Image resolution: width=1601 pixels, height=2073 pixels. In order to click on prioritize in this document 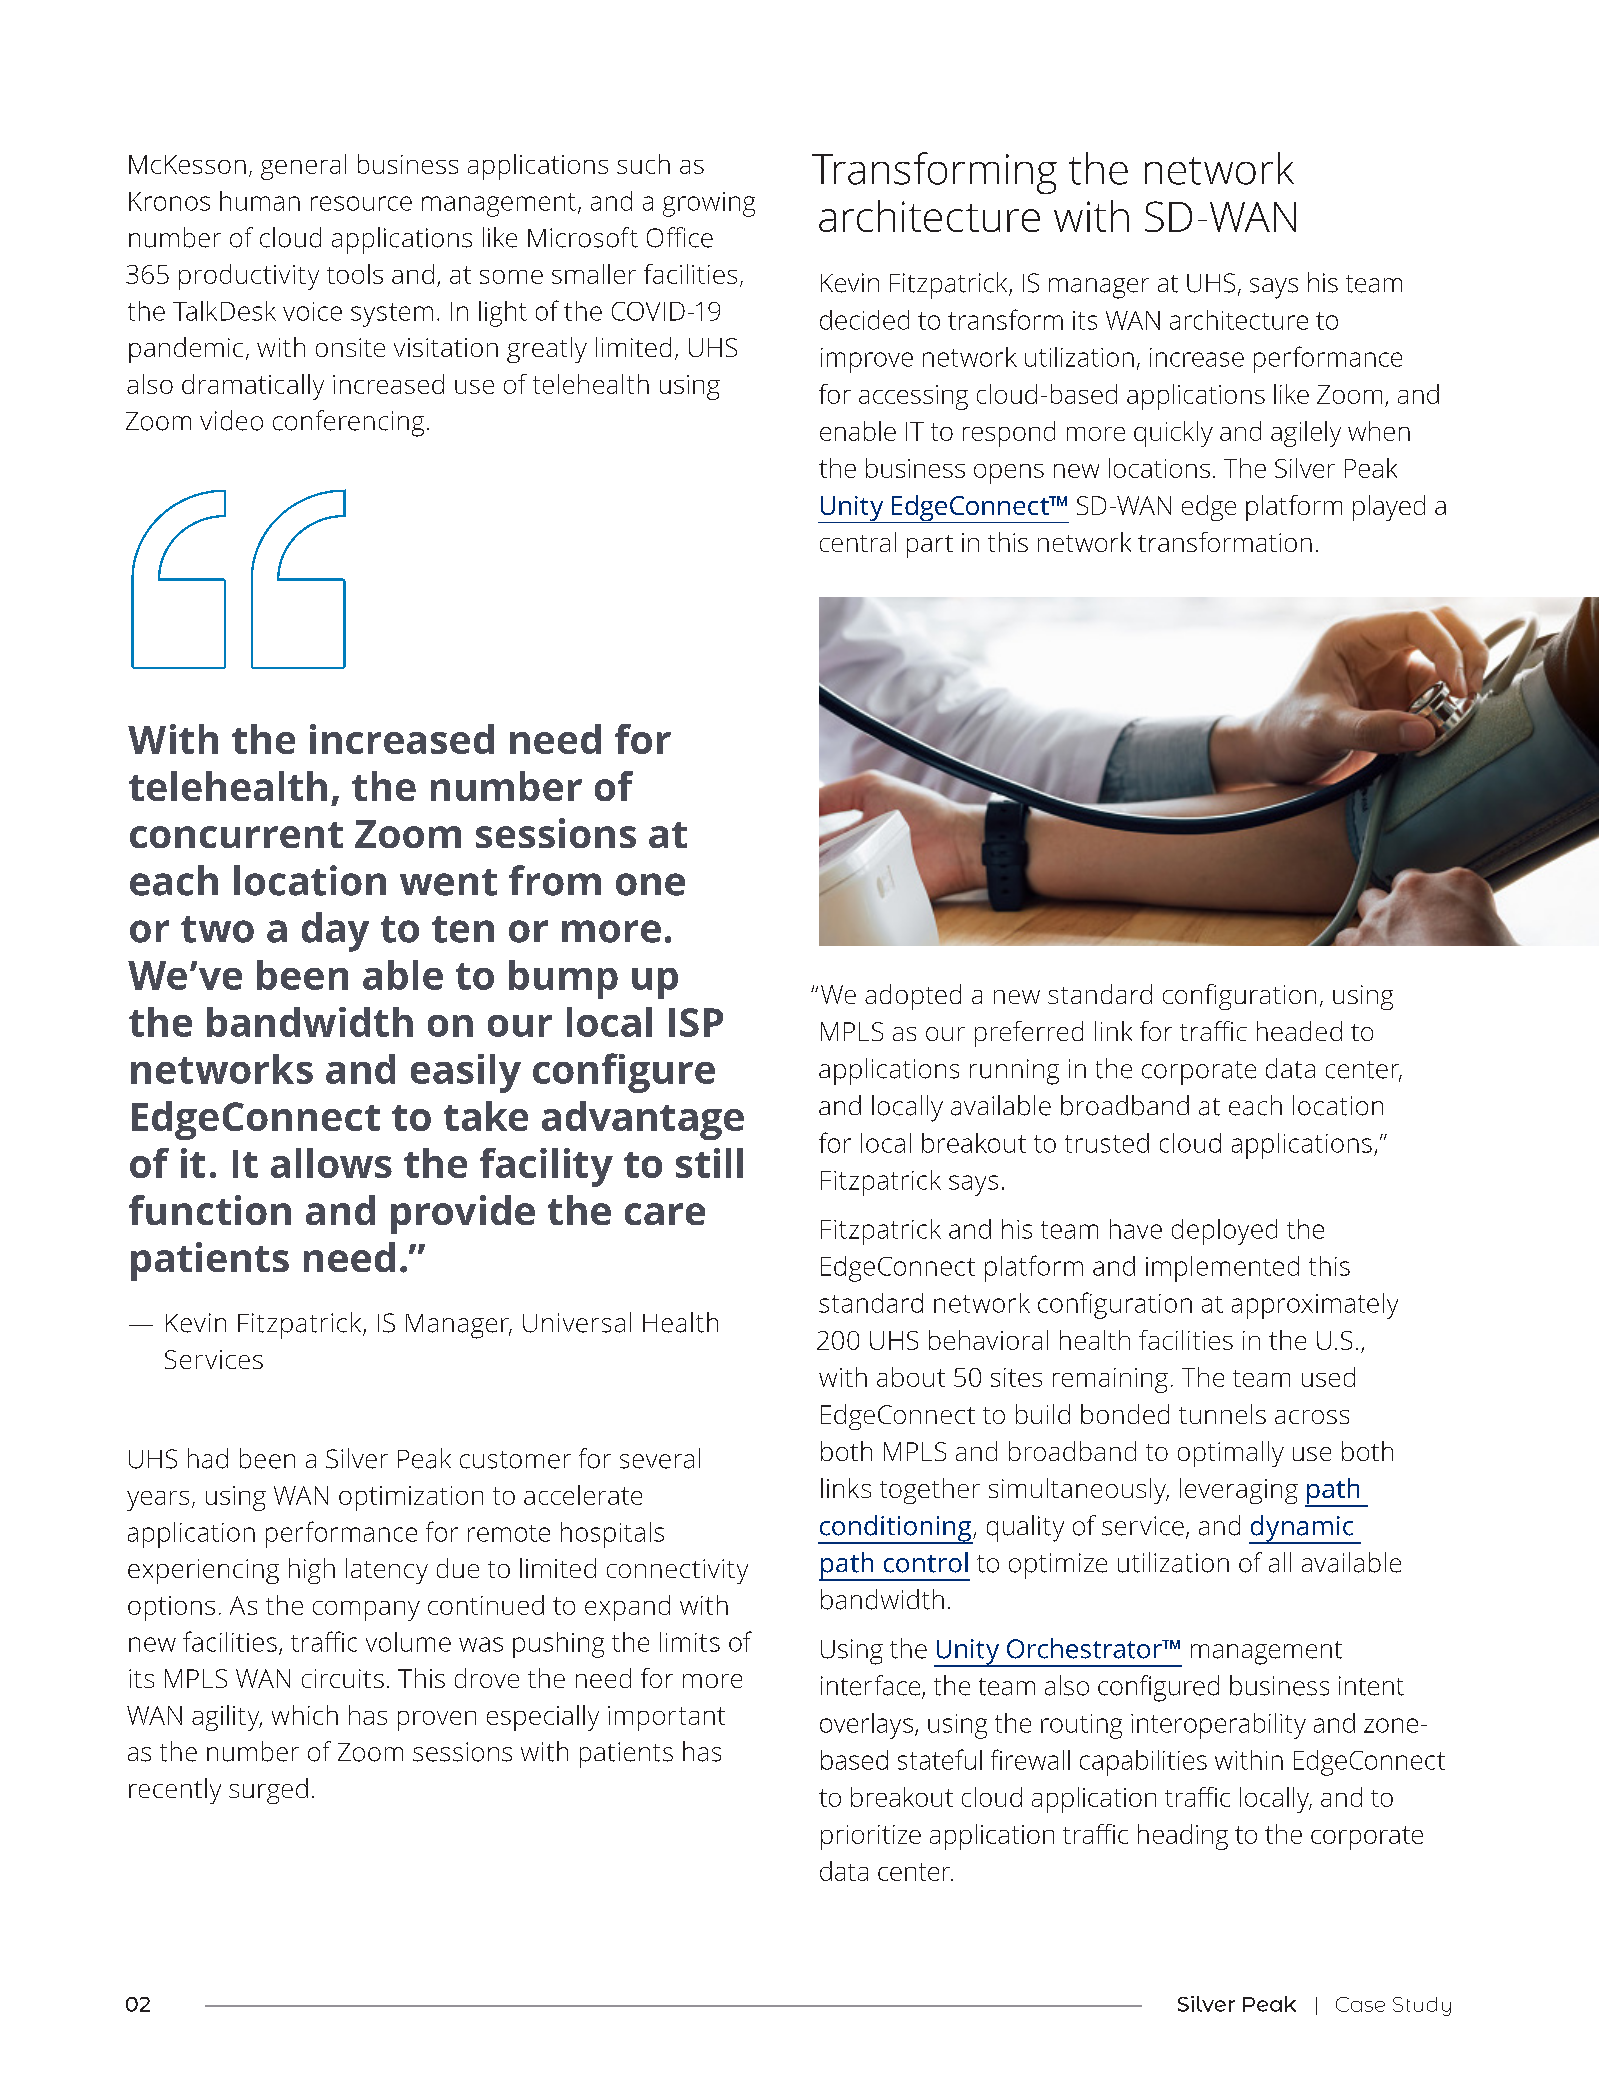, I will do `click(871, 1837)`.
